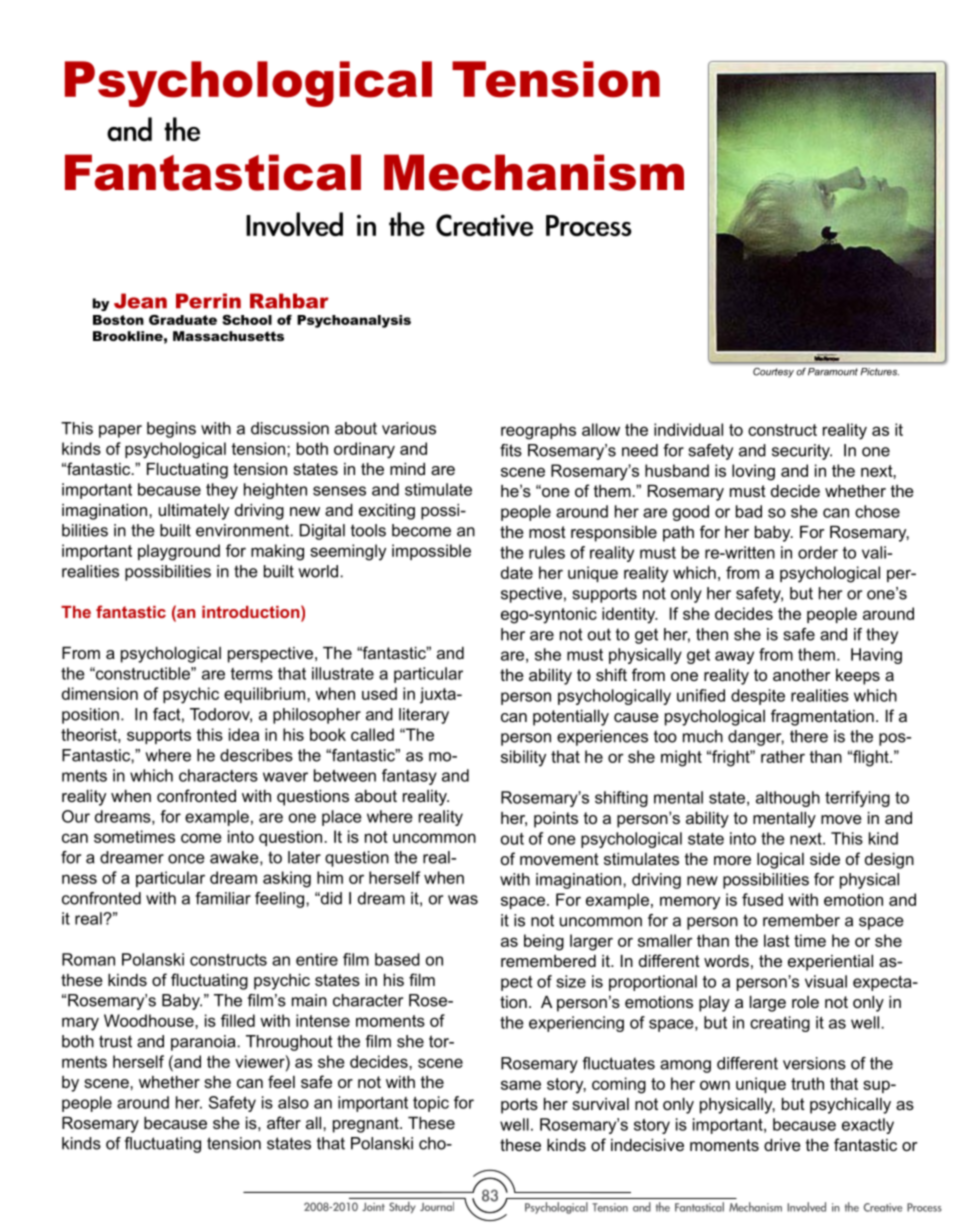  I want to click on another, so click(802, 675).
